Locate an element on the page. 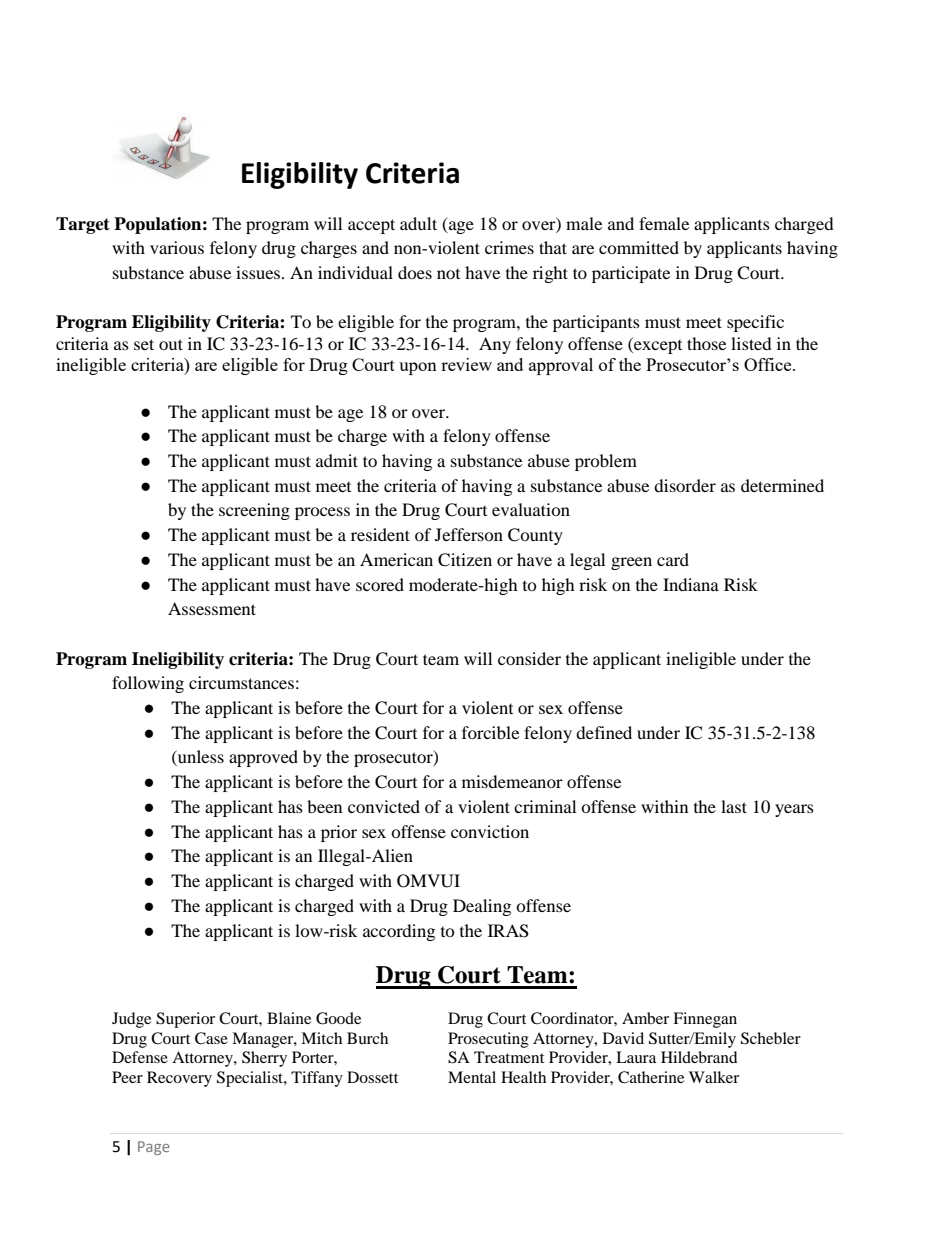 Image resolution: width=952 pixels, height=1233 pixels. various is located at coordinates (177, 247).
